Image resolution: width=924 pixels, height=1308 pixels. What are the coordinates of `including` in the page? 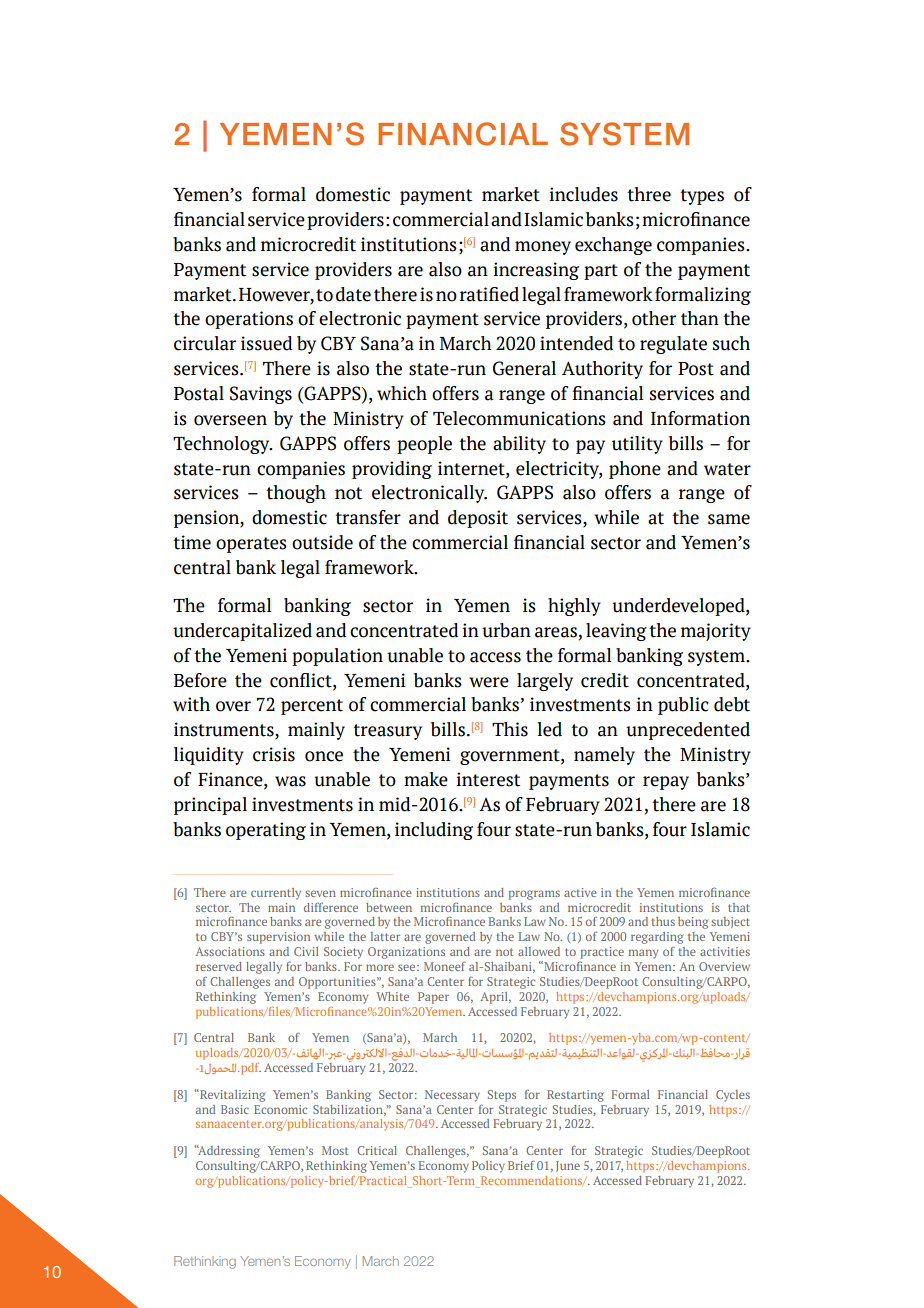 It's located at (434, 831).
